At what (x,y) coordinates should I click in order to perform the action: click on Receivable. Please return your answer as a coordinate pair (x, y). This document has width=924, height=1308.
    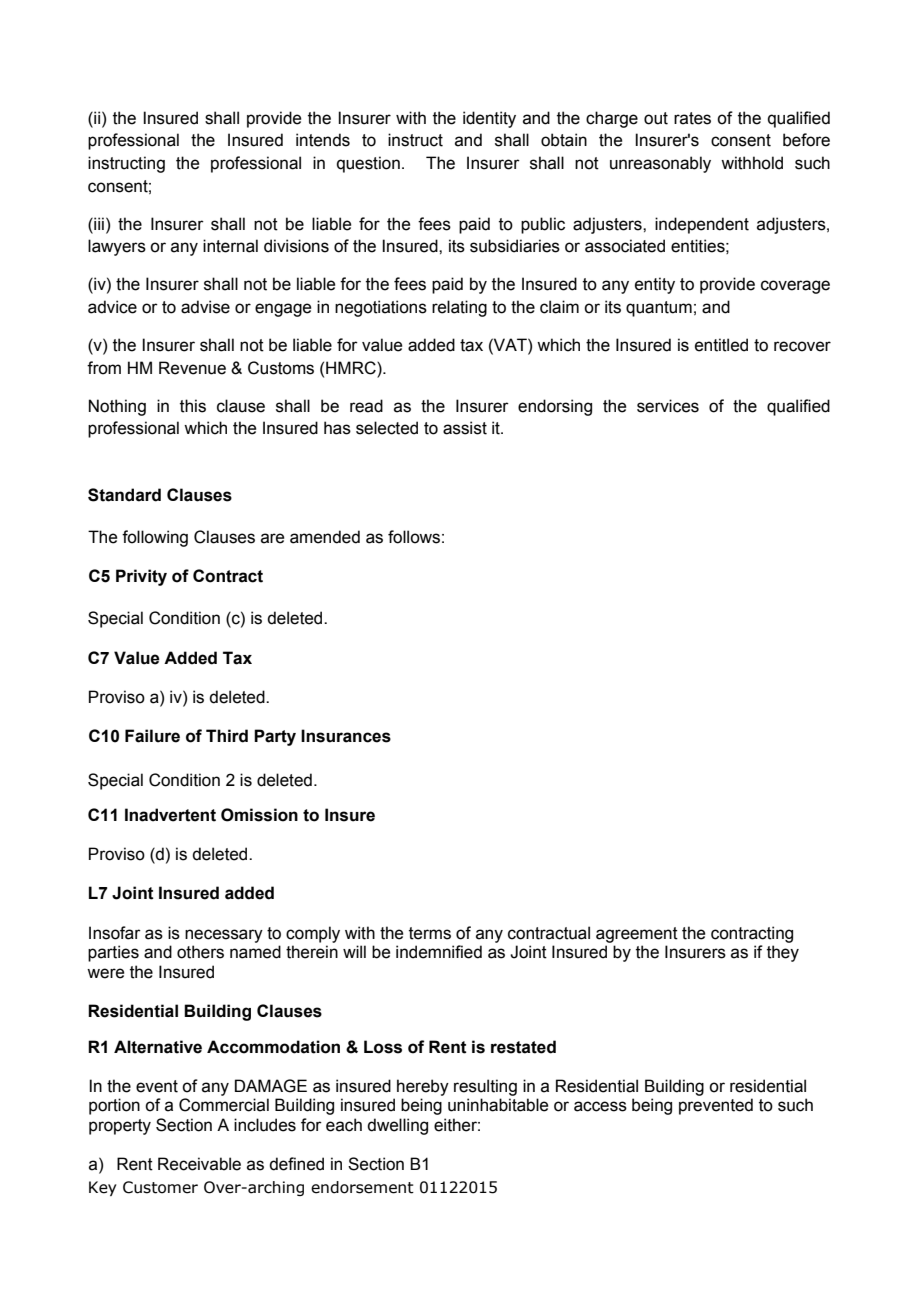
    Looking at the image, I should click on (199, 1164).
